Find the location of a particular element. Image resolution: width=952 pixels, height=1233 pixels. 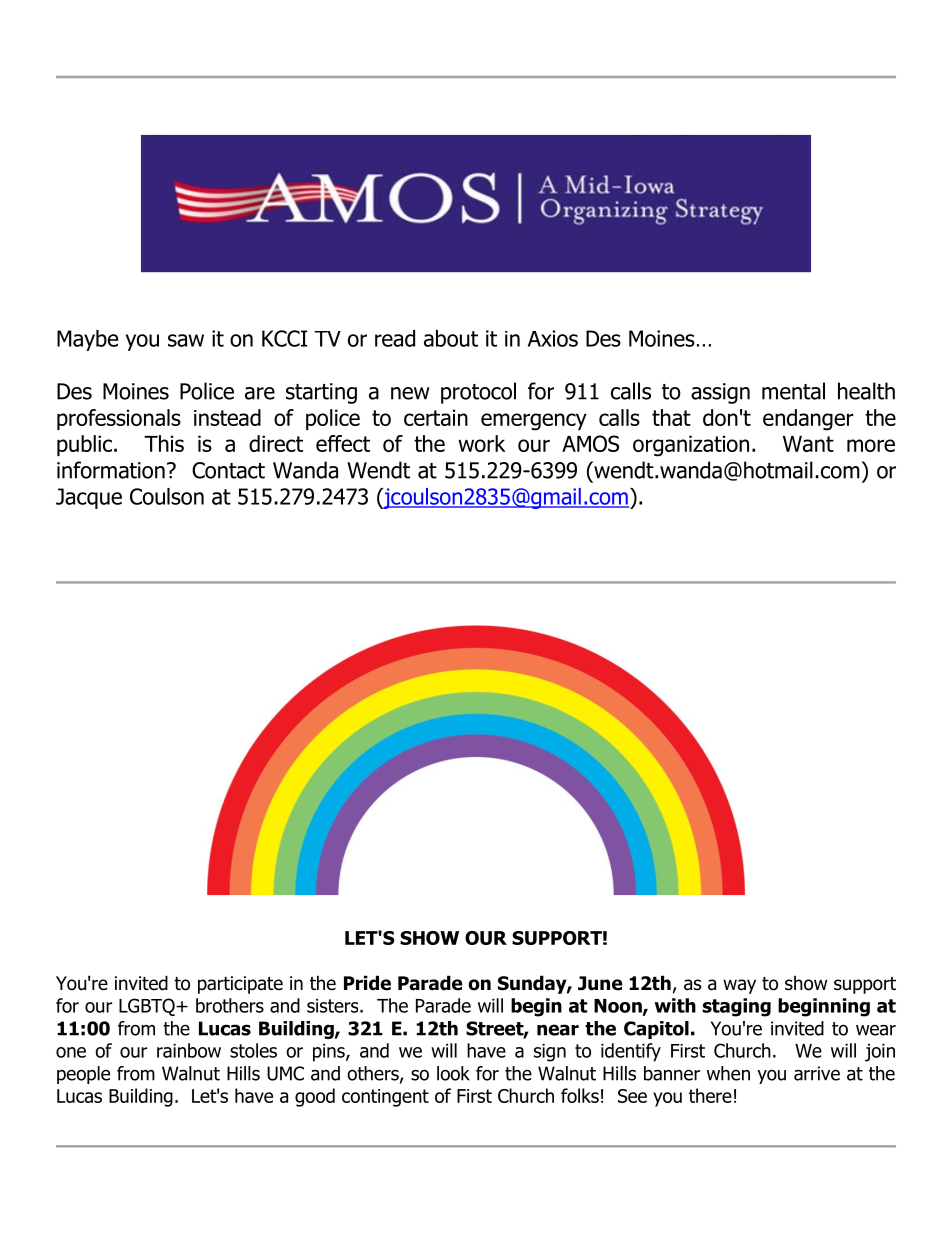

Pride is located at coordinates (367, 983).
